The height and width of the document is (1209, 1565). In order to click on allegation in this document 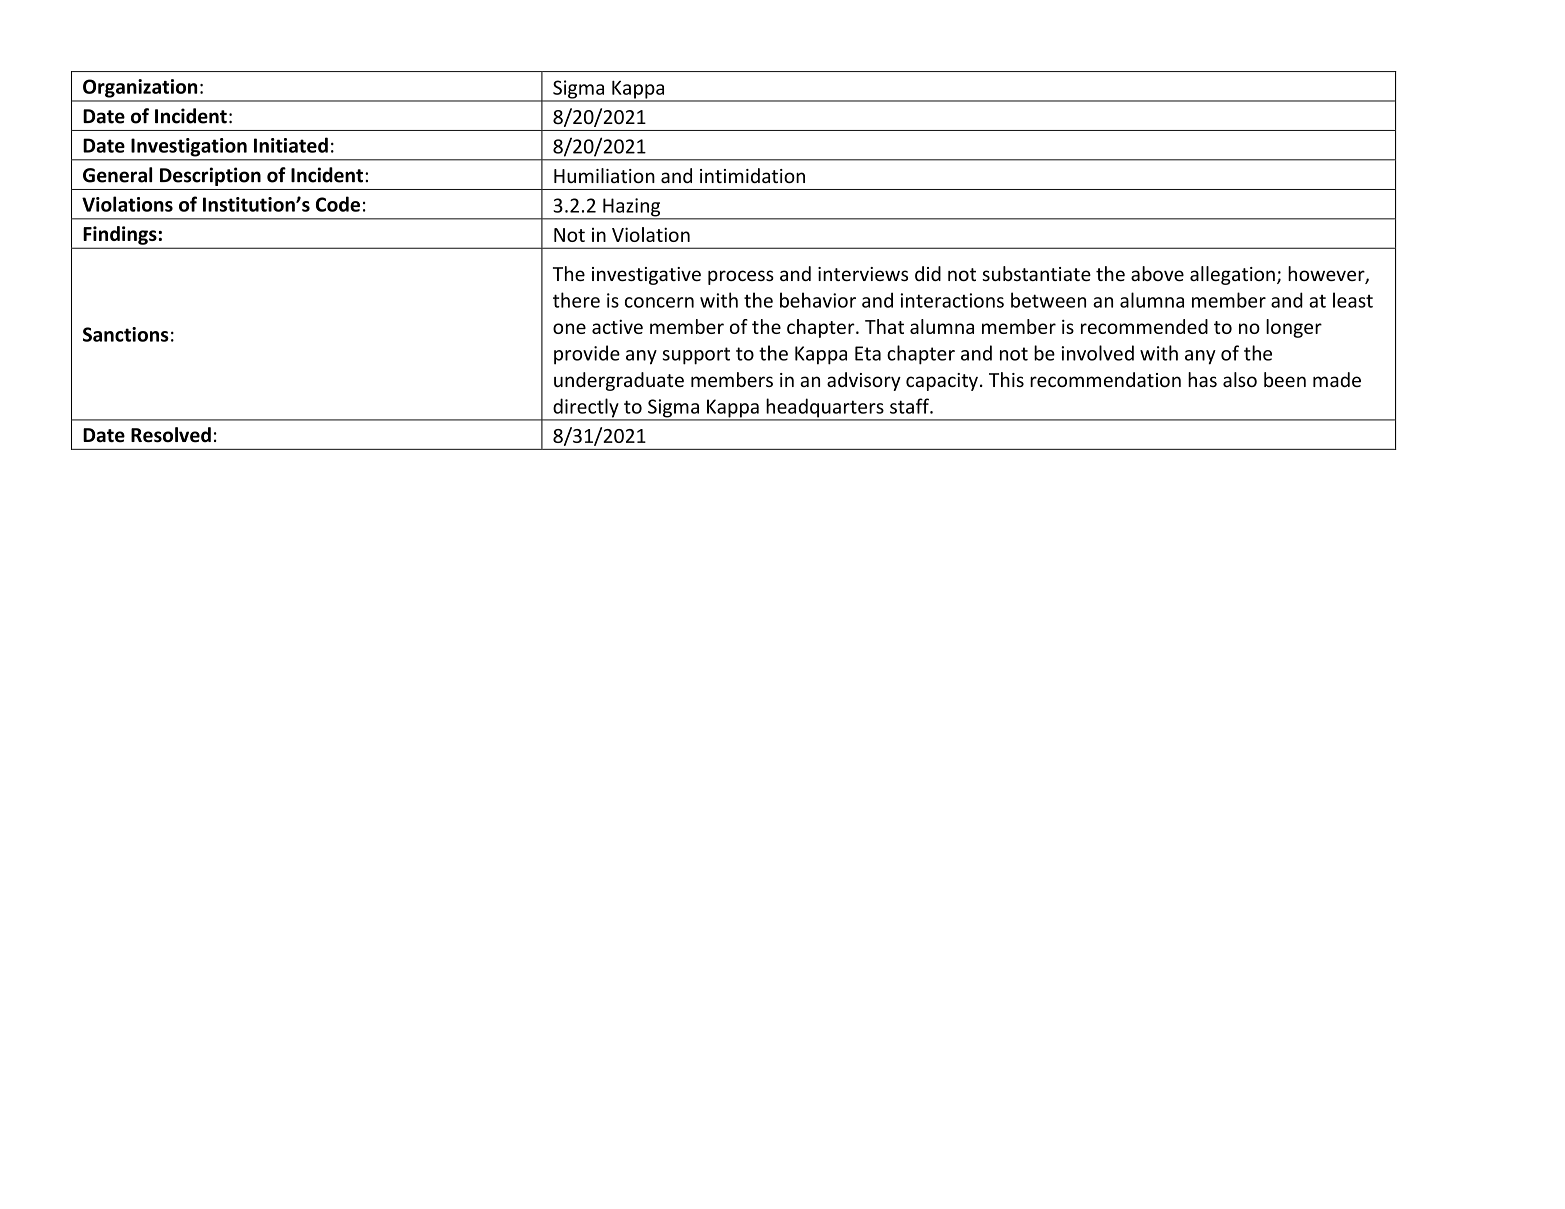, I will do `click(1232, 275)`.
